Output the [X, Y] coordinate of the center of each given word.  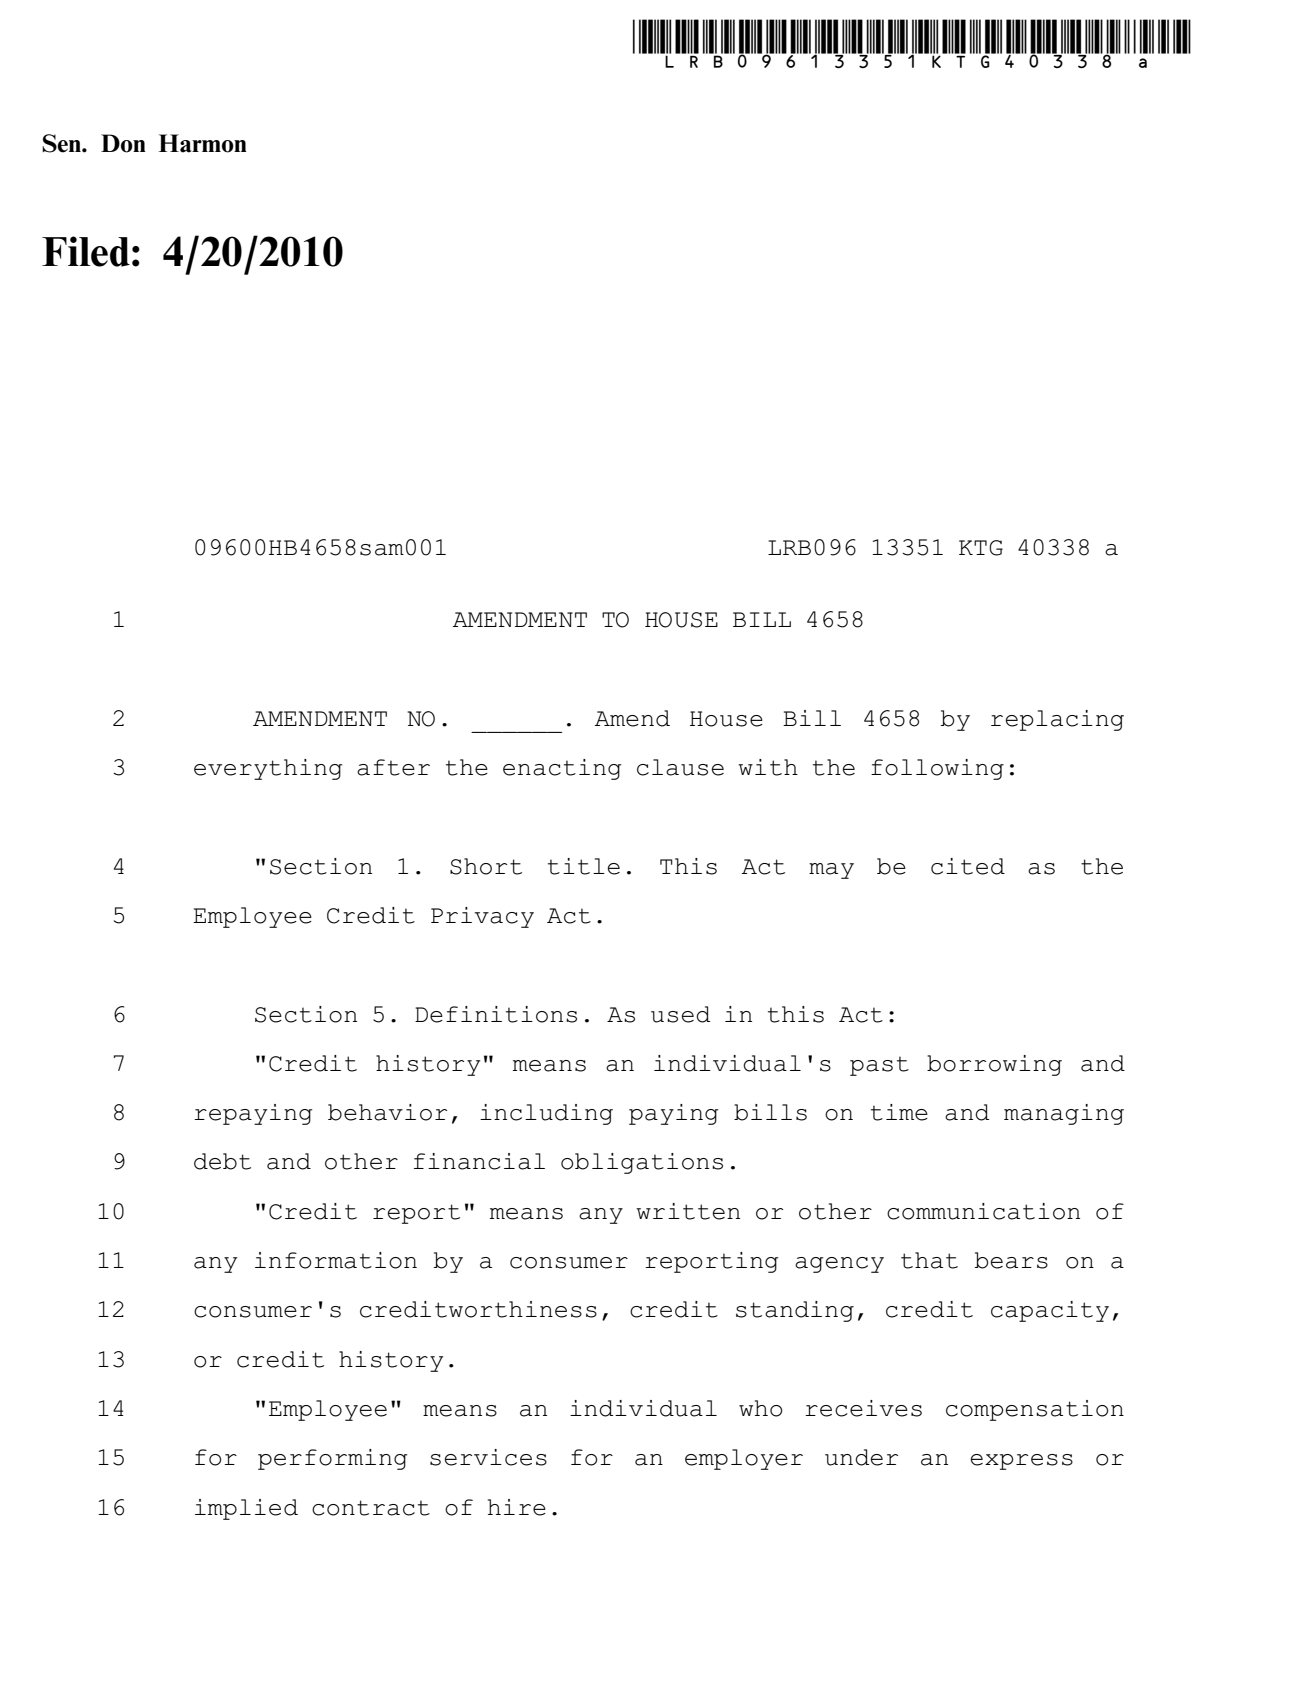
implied [246, 1509]
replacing [1057, 720]
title [584, 866]
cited [968, 866]
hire [517, 1507]
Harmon [203, 143]
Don [123, 143]
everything [268, 769]
